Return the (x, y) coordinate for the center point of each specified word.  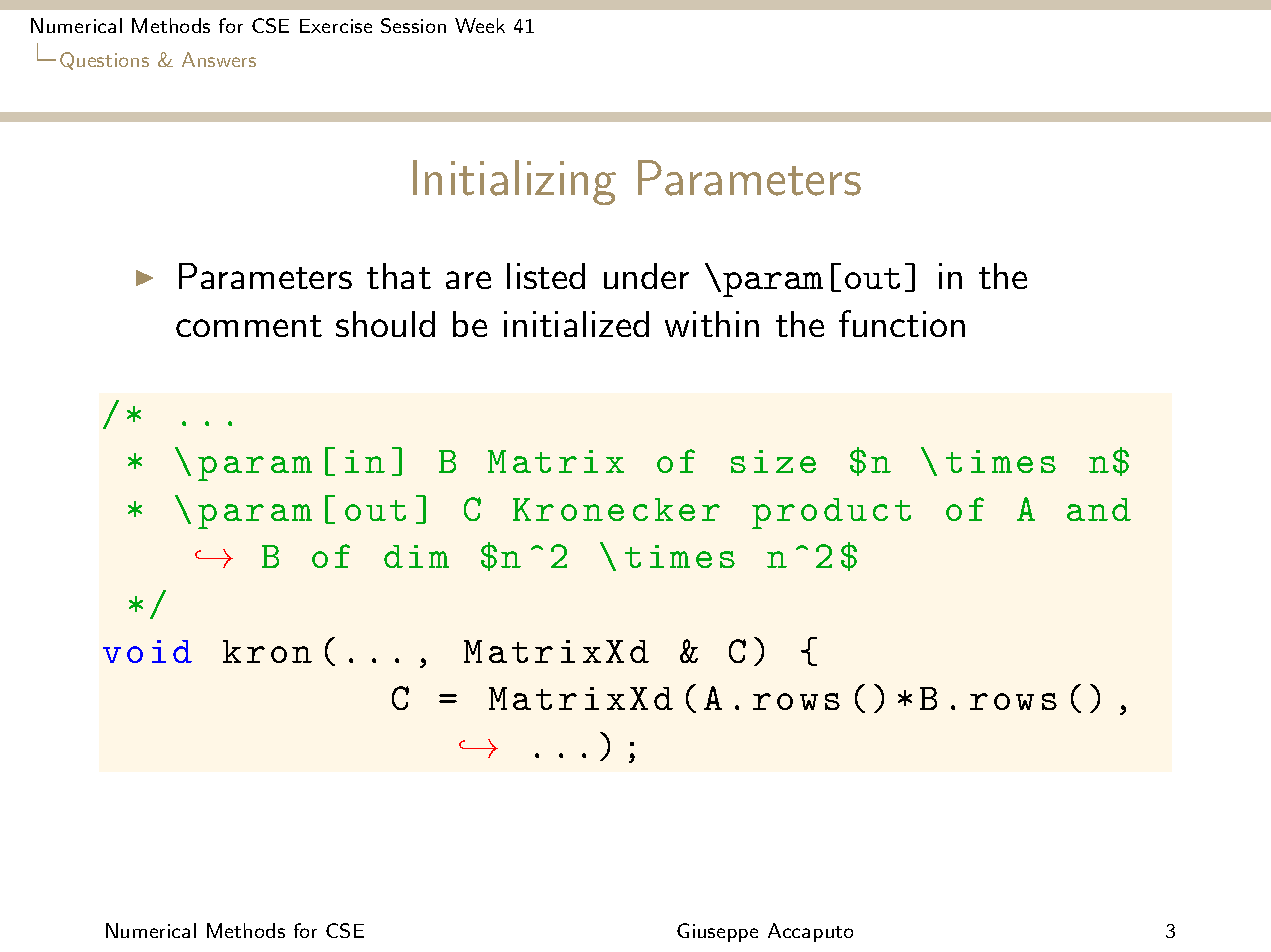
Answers (219, 59)
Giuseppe (717, 932)
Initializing (514, 182)
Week (480, 25)
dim (416, 556)
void (147, 651)
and (1099, 509)
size (773, 461)
